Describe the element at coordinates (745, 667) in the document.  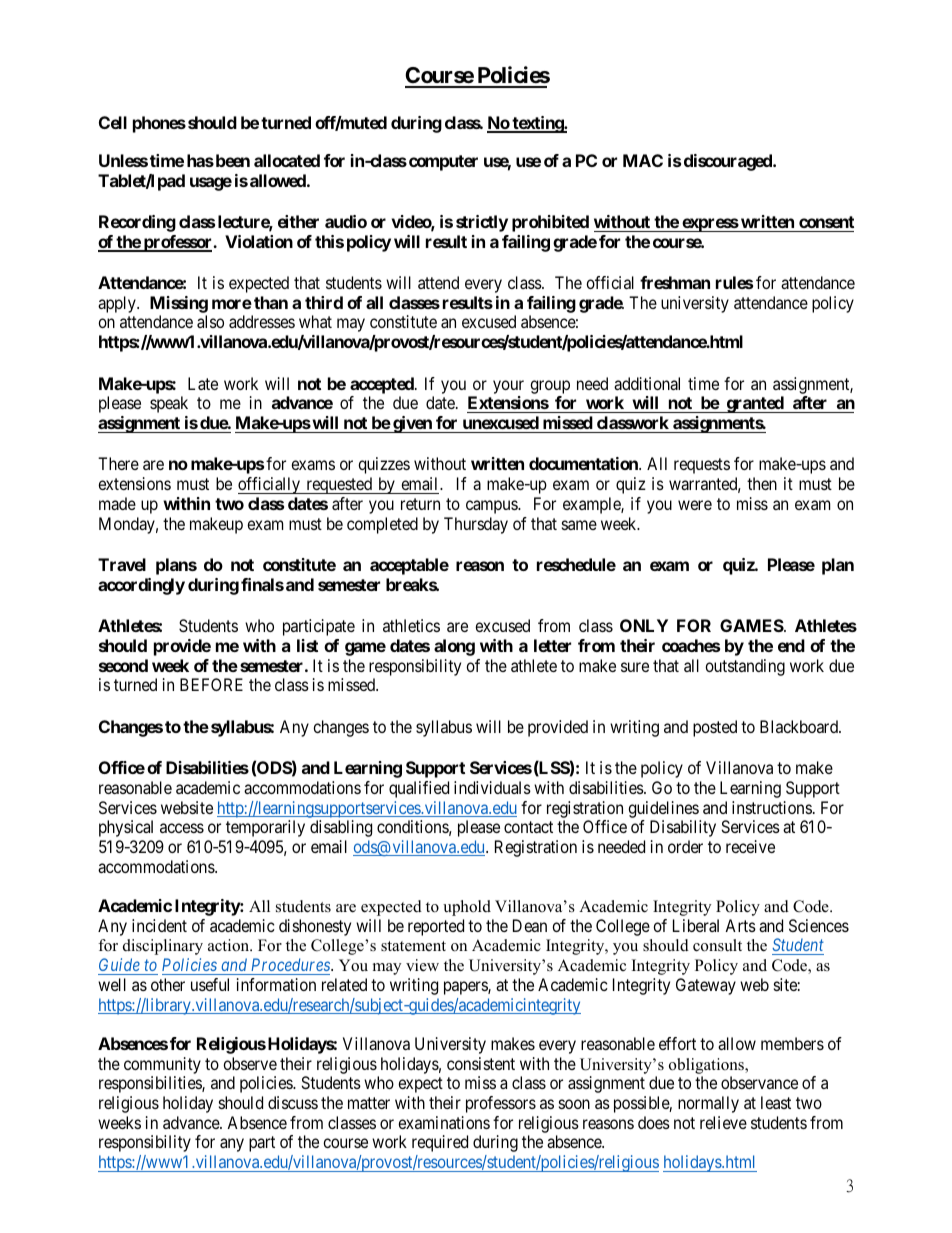
I see `outstanding` at that location.
